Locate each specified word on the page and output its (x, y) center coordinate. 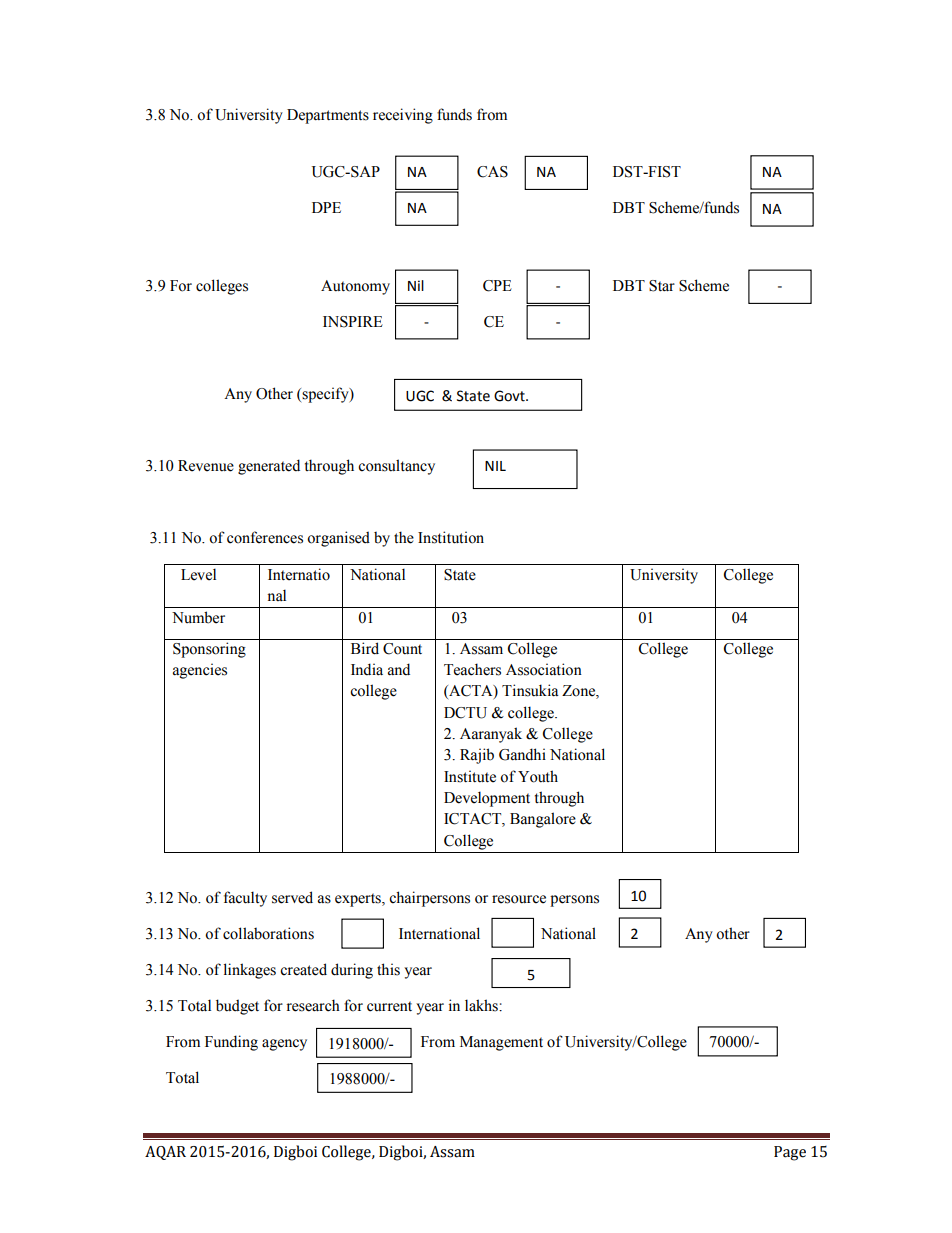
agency (284, 1045)
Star (662, 286)
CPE (497, 286)
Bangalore (543, 820)
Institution (451, 537)
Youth (538, 776)
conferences (265, 537)
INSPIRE (353, 322)
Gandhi (522, 754)
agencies (200, 671)
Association (544, 669)
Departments (328, 116)
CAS (492, 172)
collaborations (268, 933)
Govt (510, 396)
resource (519, 899)
